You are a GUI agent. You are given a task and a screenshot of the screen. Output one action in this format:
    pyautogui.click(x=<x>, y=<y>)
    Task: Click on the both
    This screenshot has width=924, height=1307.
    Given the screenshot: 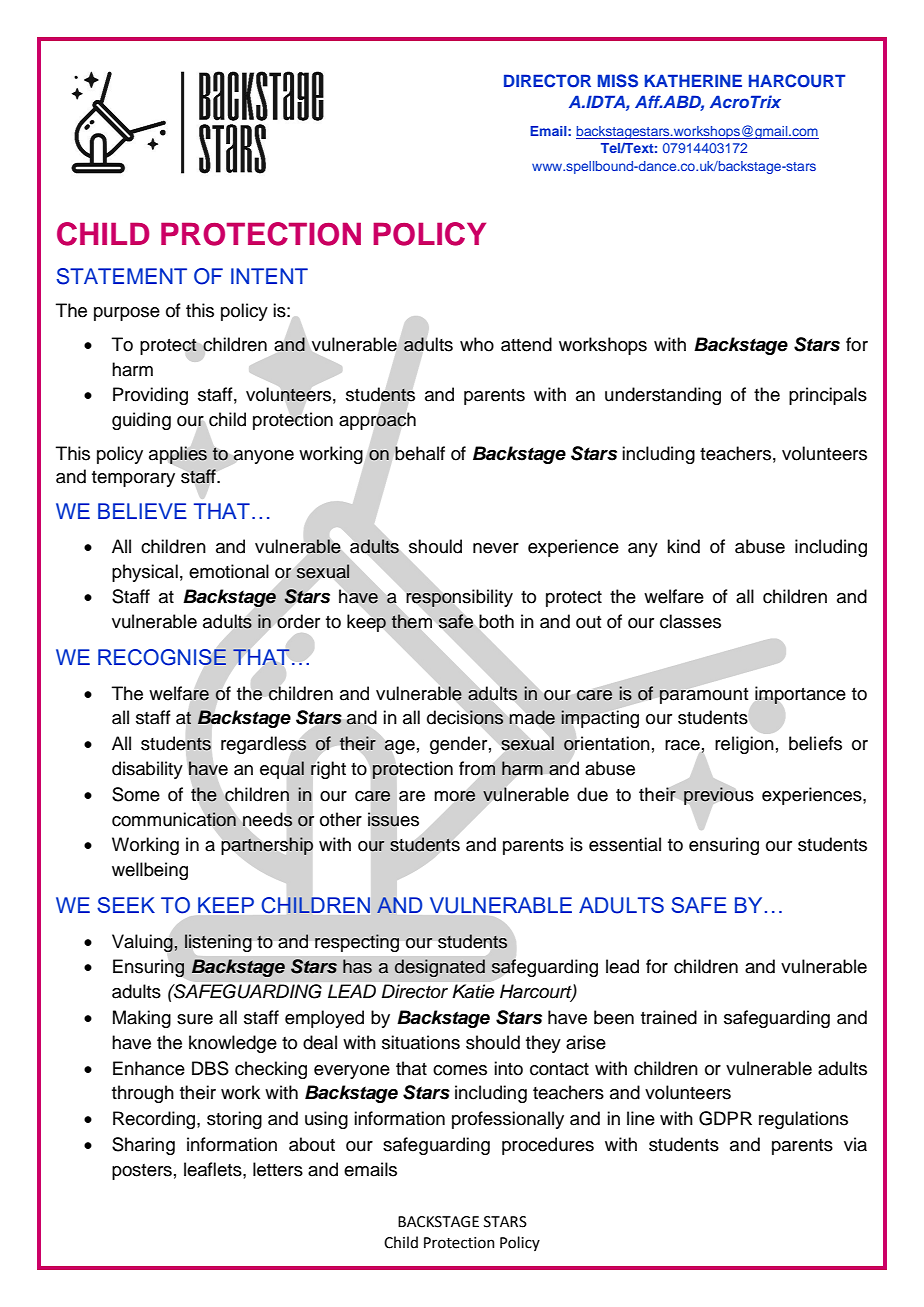 What is the action you would take?
    pyautogui.click(x=496, y=621)
